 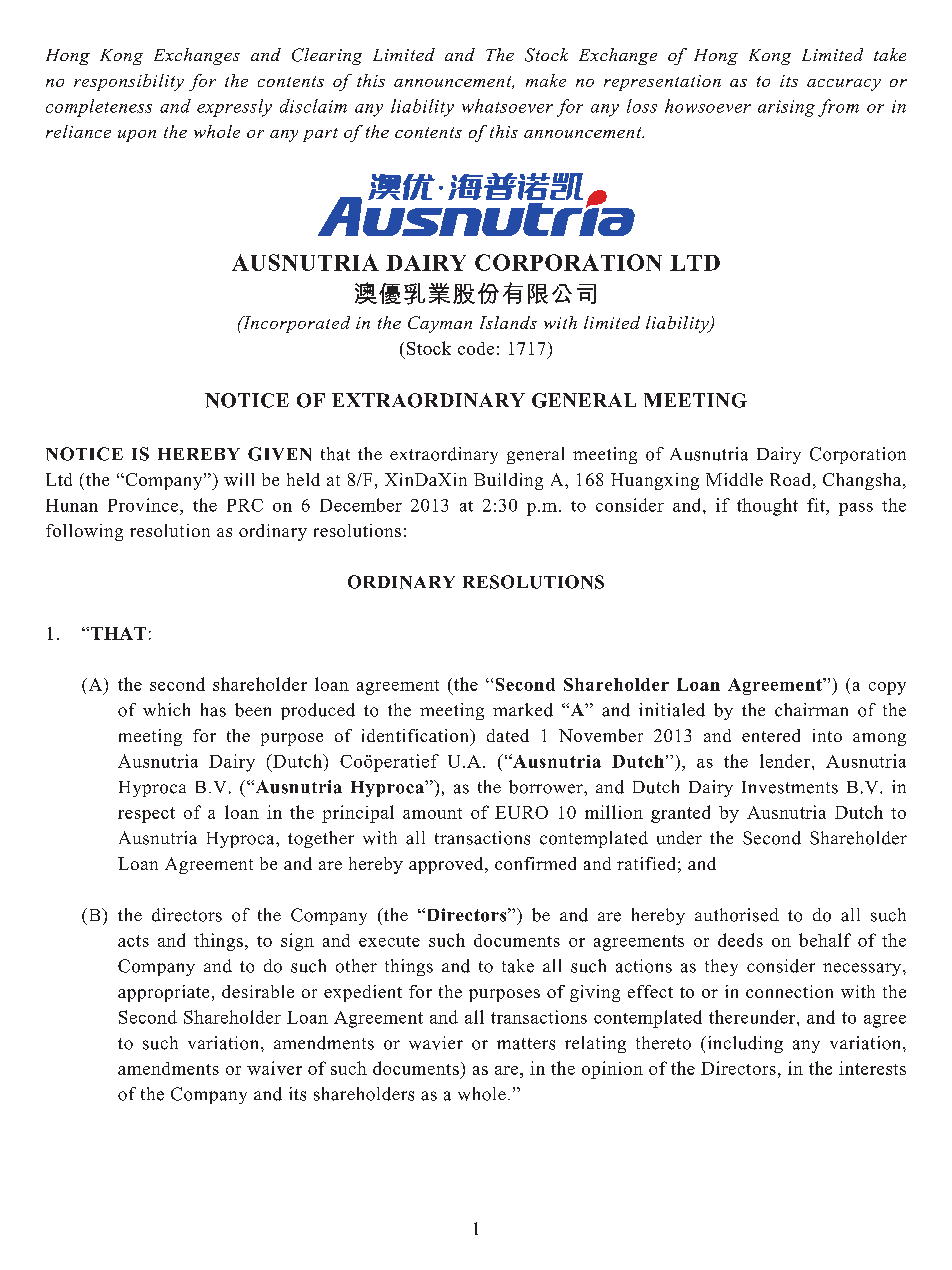 I want to click on Islands, so click(x=508, y=322).
